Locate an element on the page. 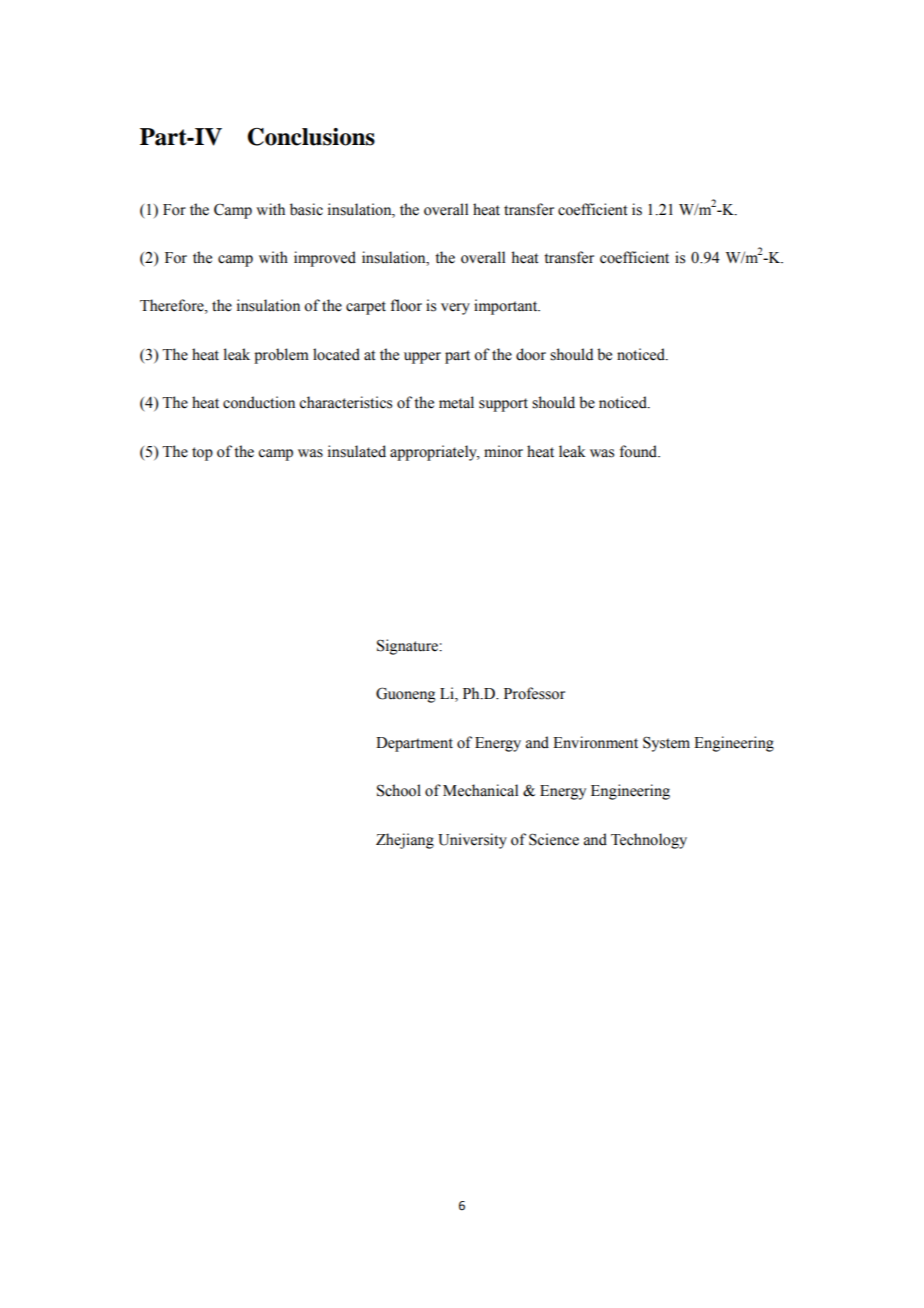 Image resolution: width=924 pixels, height=1308 pixels. School is located at coordinates (399, 790).
